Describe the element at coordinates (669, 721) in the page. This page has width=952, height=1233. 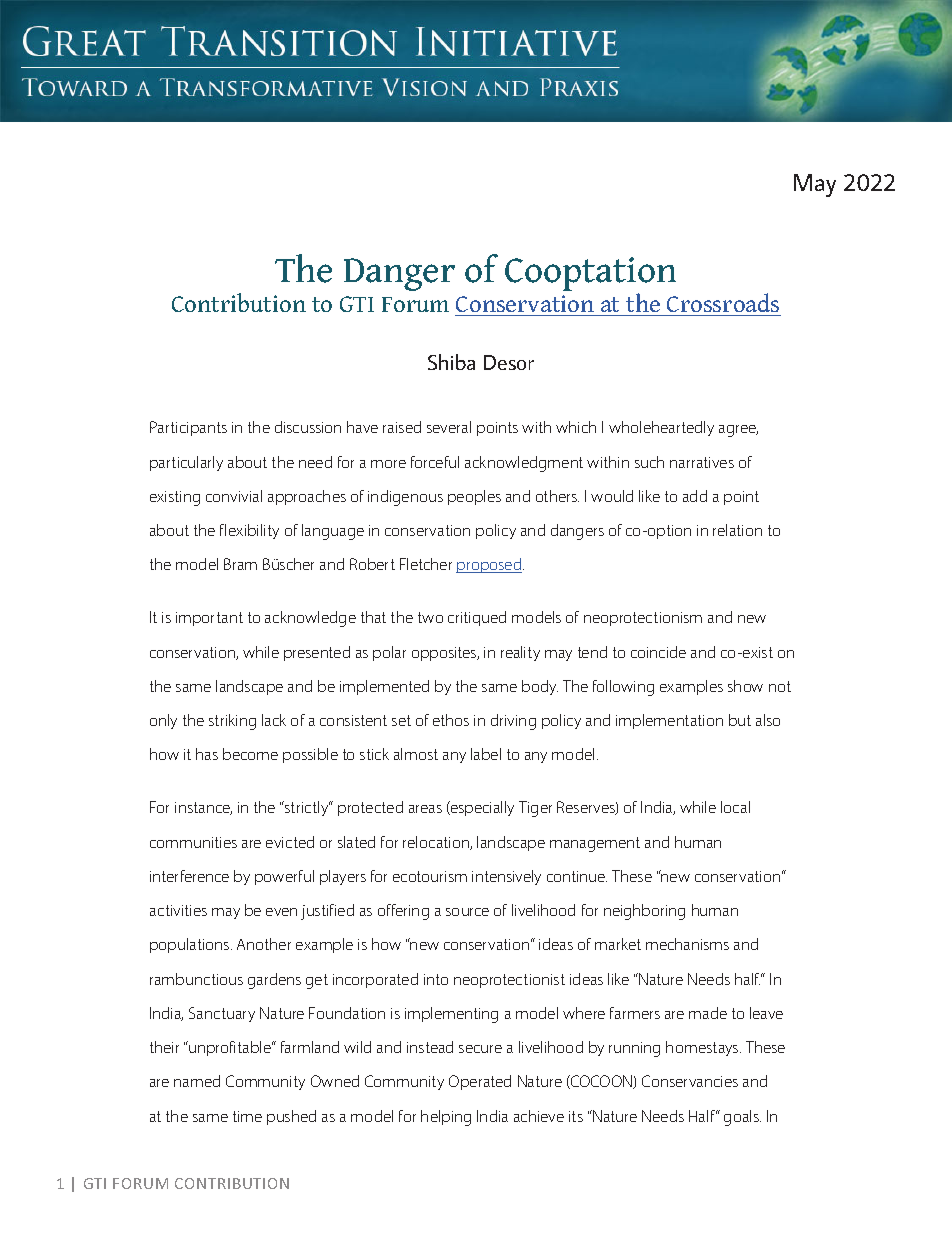
I see `implementation` at that location.
